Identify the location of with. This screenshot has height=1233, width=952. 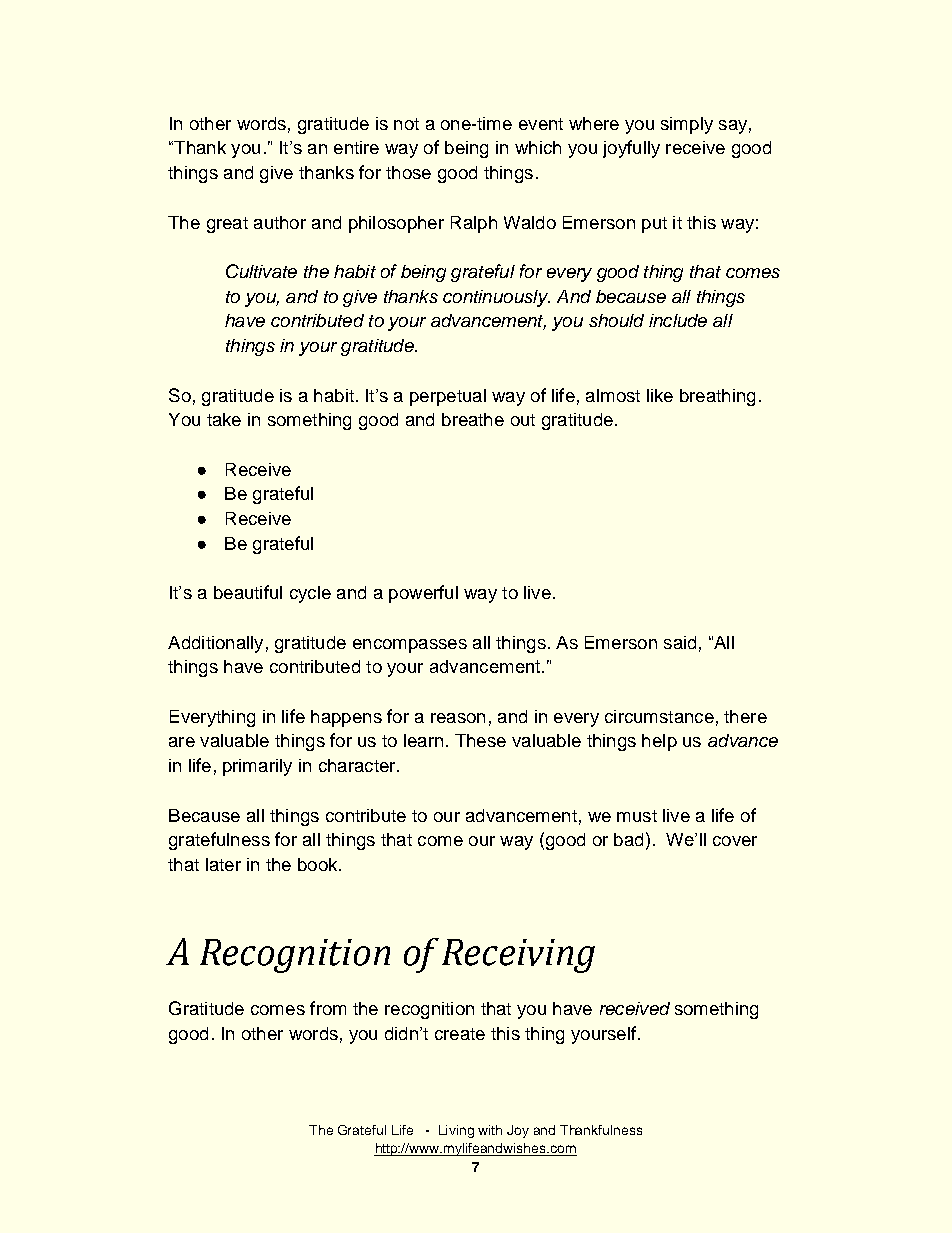
(490, 1130).
